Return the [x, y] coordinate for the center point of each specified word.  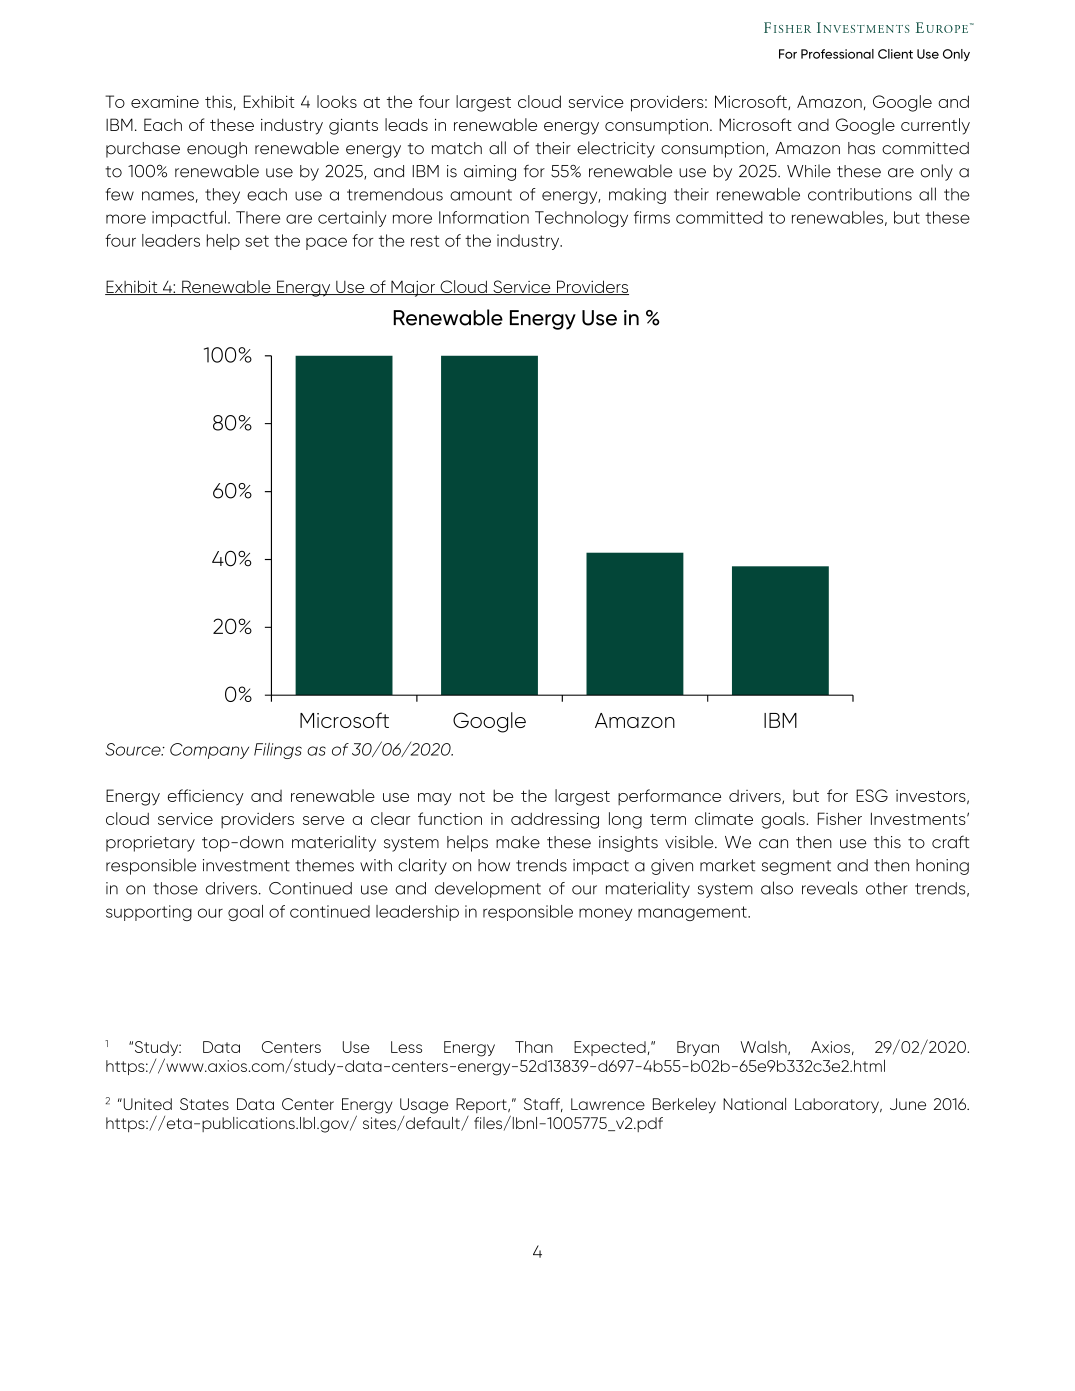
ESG [872, 795]
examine [165, 101]
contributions [860, 194]
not [472, 796]
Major [413, 288]
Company [209, 751]
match [457, 148]
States [204, 1104]
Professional [837, 54]
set [257, 241]
